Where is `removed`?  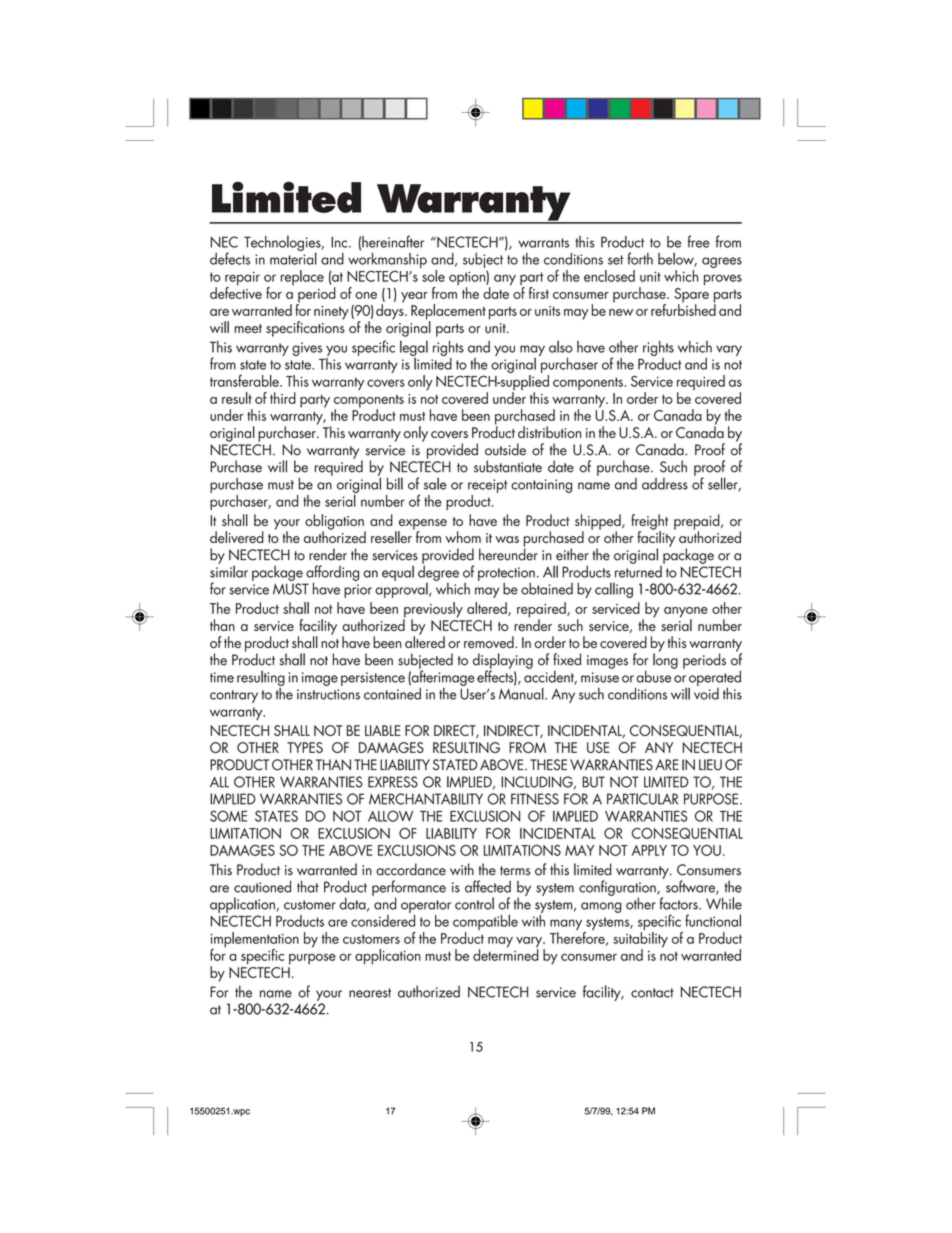 removed is located at coordinates (490, 642).
